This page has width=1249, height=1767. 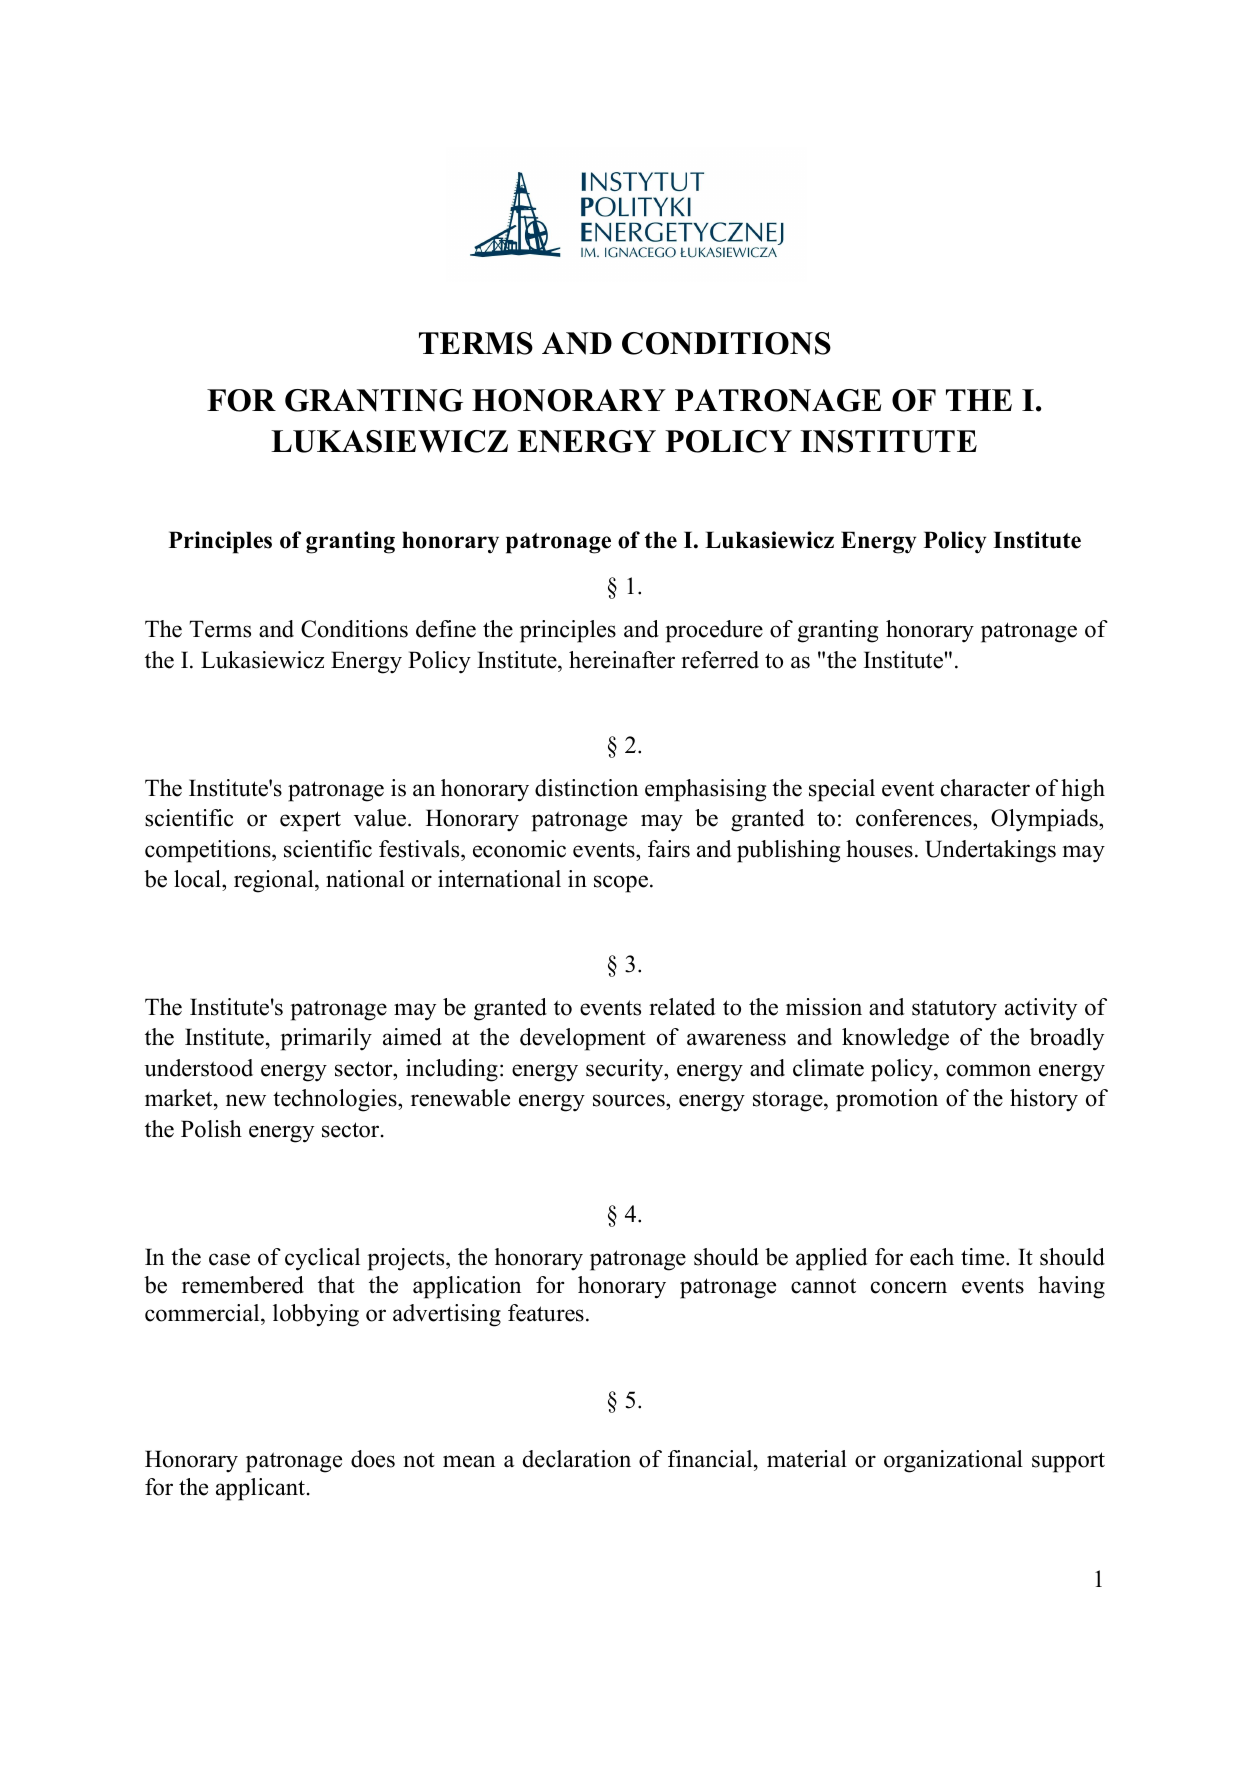 What do you see at coordinates (954, 1010) in the page?
I see `statutory` at bounding box center [954, 1010].
